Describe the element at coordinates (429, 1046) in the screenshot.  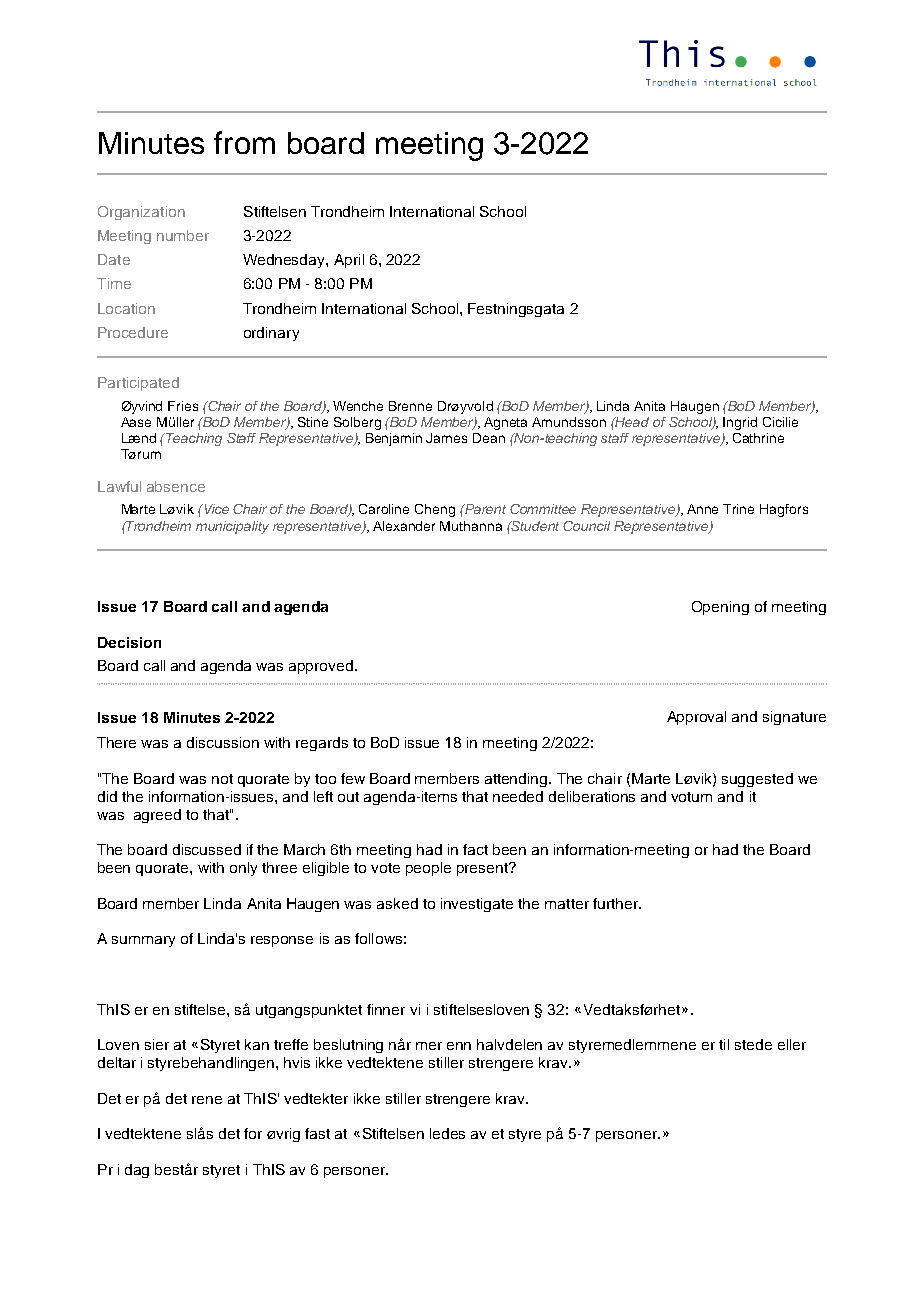
I see `mer` at that location.
